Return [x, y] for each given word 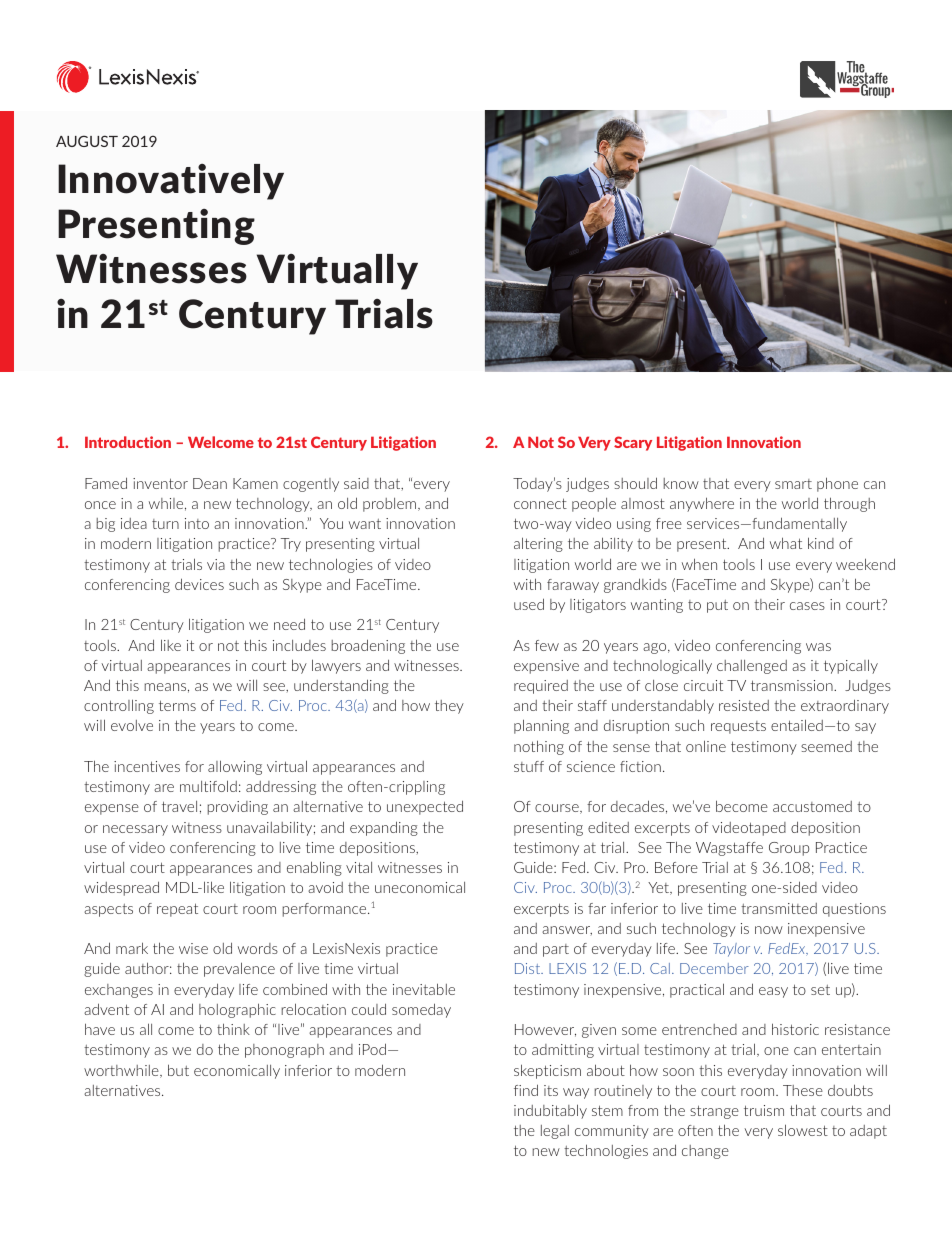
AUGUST [87, 141]
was [818, 647]
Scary [633, 443]
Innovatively [171, 182]
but [178, 1070]
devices [199, 584]
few [547, 645]
